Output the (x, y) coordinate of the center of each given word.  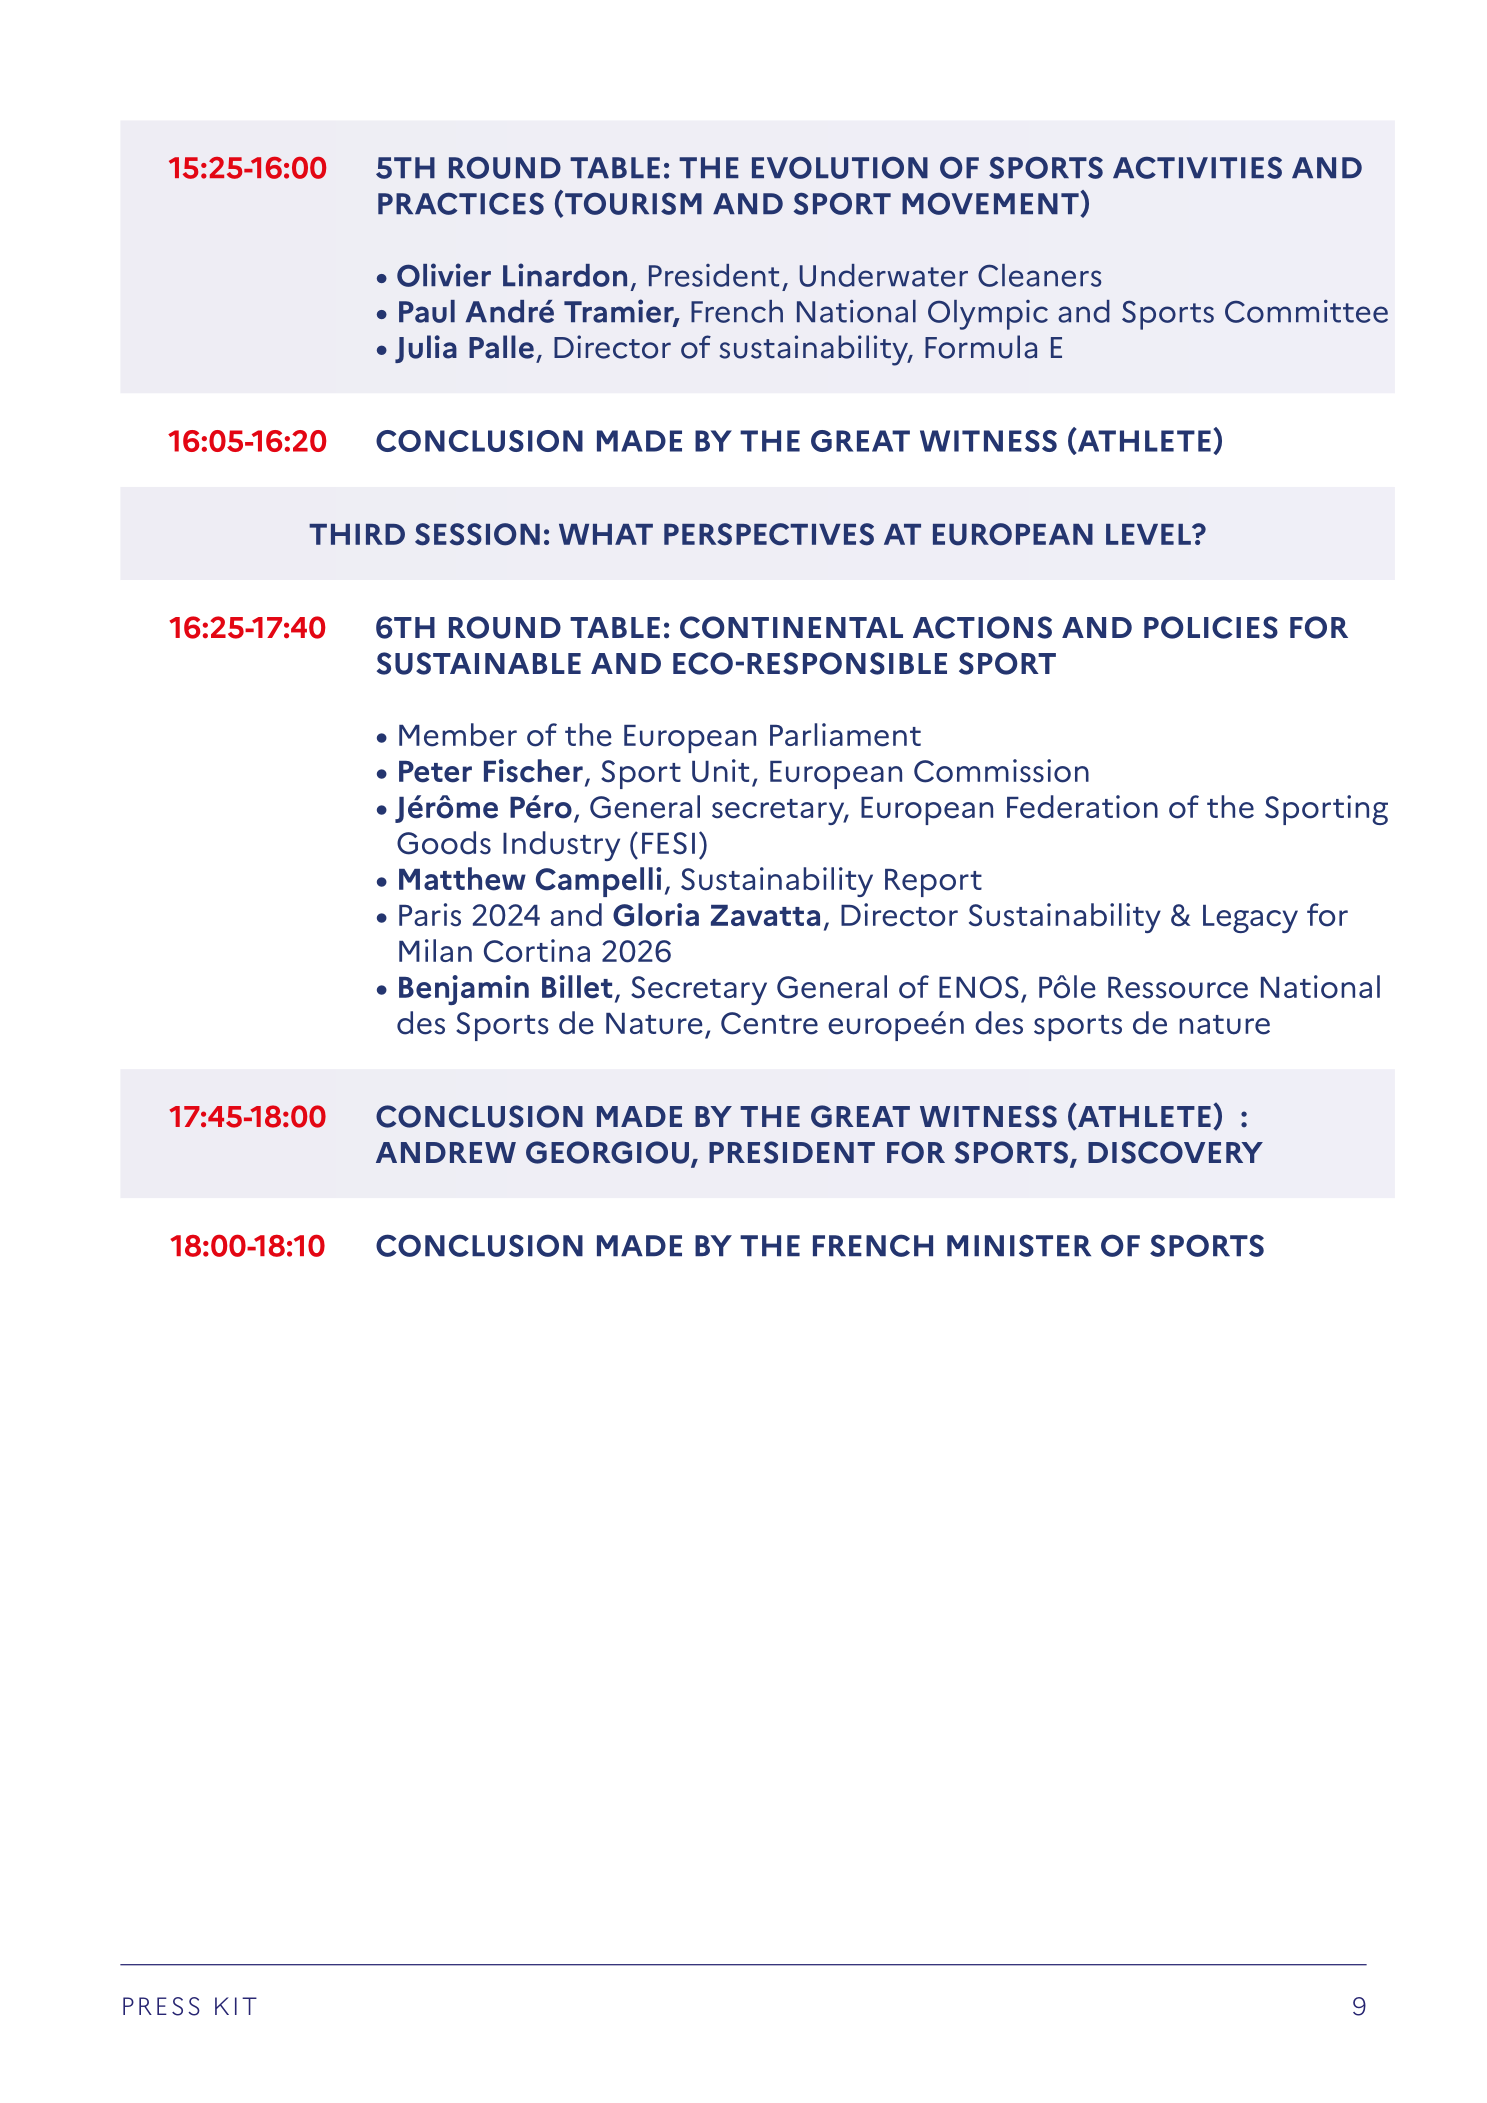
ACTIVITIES (1197, 167)
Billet (577, 987)
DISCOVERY (1175, 1152)
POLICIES (1211, 627)
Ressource (1178, 988)
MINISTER (1019, 1245)
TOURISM (633, 203)
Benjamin (464, 990)
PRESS (161, 2006)
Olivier (444, 275)
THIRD (357, 534)
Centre (769, 1023)
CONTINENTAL (791, 627)
